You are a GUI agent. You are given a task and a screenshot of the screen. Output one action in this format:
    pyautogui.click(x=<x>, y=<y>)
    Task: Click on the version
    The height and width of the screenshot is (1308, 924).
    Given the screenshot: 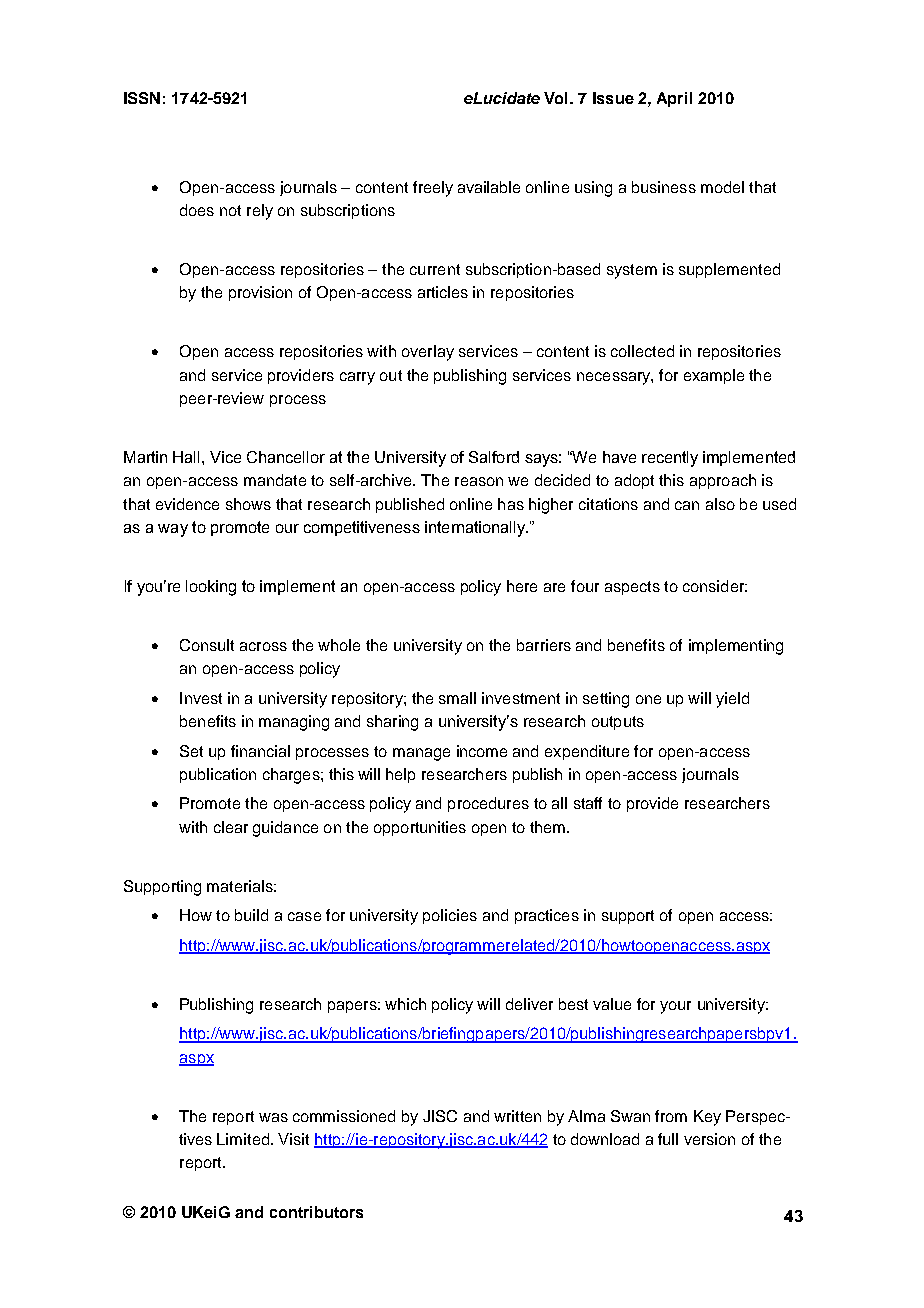 What is the action you would take?
    pyautogui.click(x=709, y=1139)
